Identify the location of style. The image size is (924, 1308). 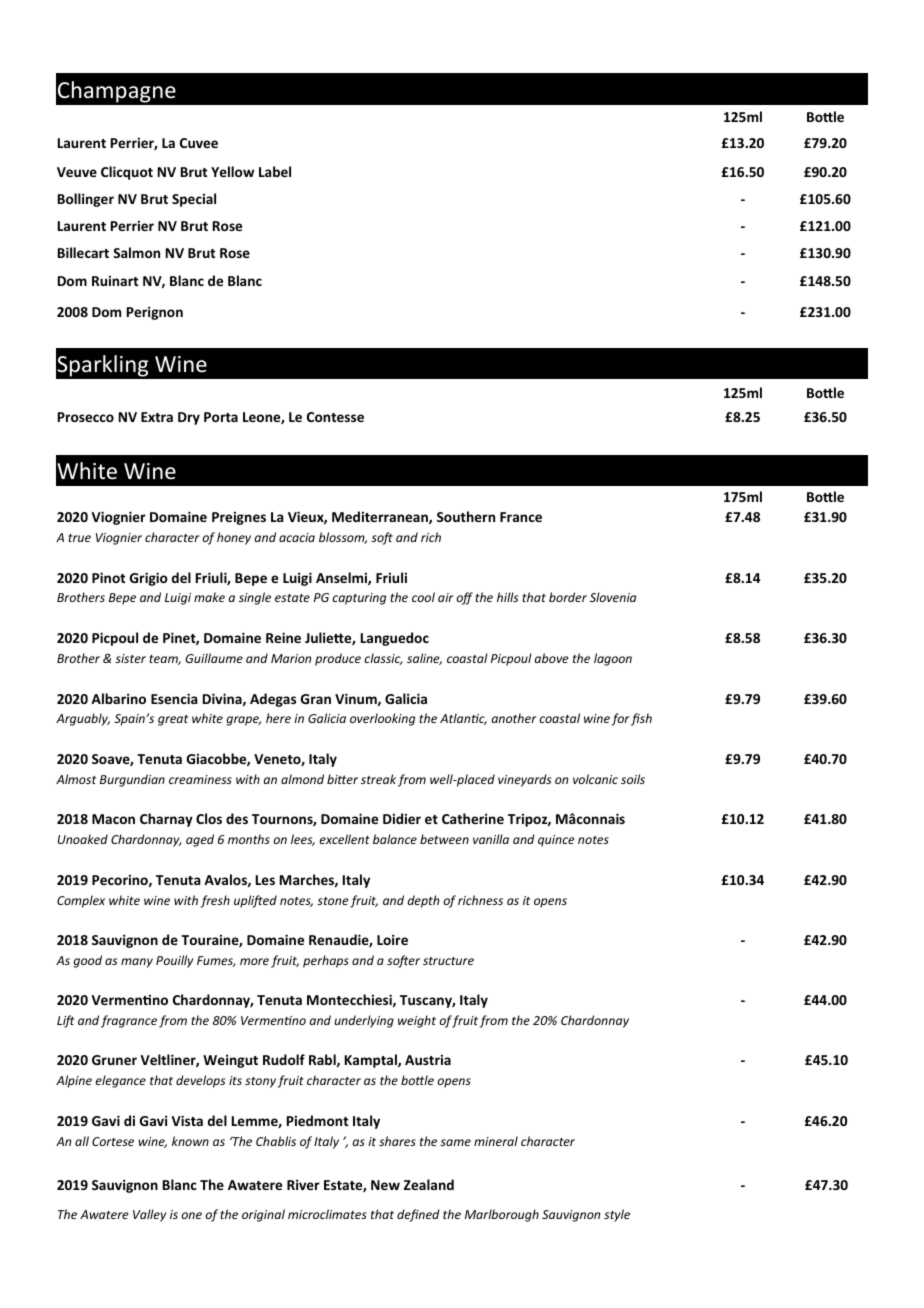
(617, 1215).
